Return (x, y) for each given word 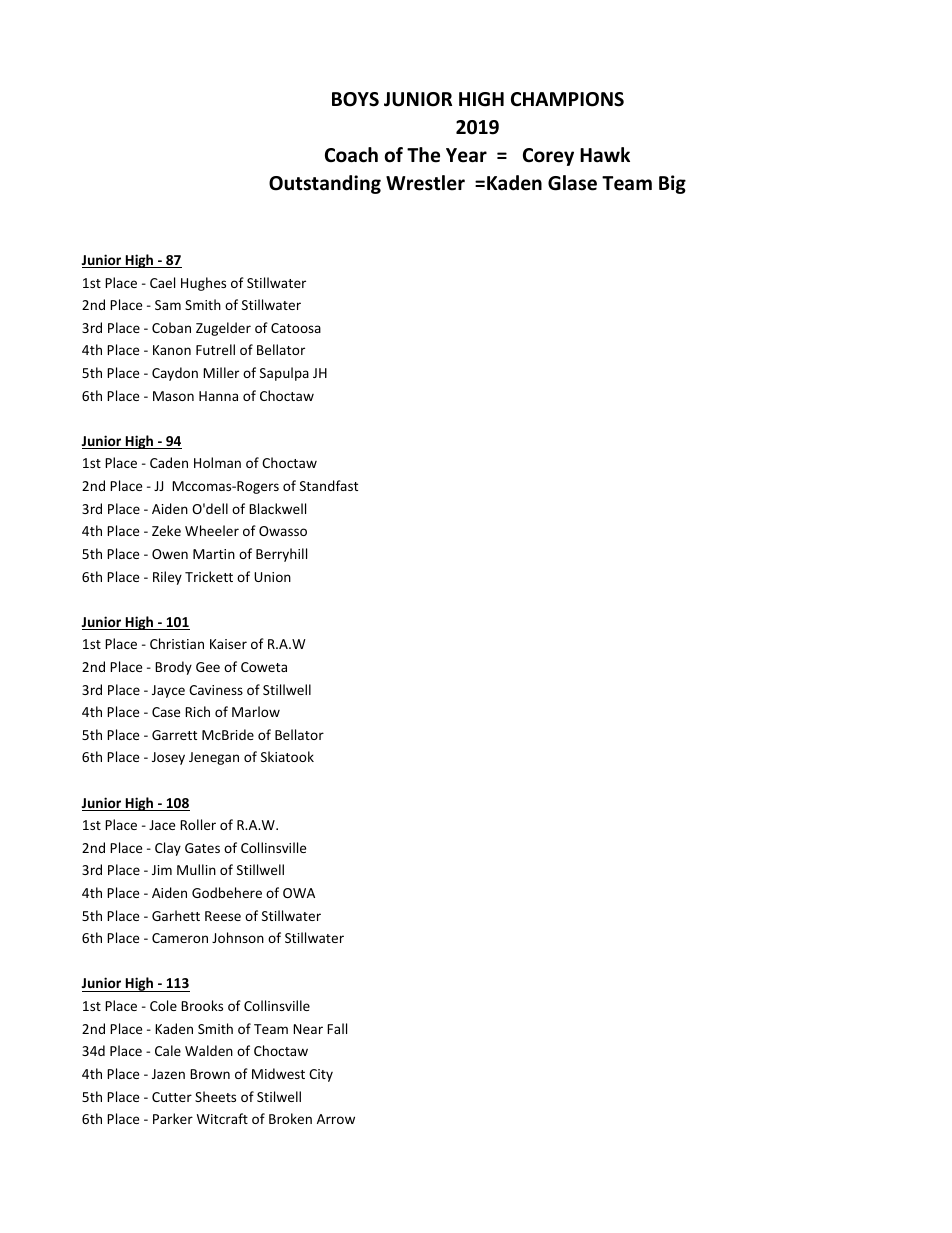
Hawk (605, 155)
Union (272, 577)
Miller (221, 372)
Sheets (215, 1096)
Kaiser (228, 644)
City (321, 1075)
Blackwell (277, 508)
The (423, 155)
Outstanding (325, 184)
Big (672, 184)
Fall (337, 1028)
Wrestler (425, 183)
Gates (202, 848)
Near (308, 1029)
